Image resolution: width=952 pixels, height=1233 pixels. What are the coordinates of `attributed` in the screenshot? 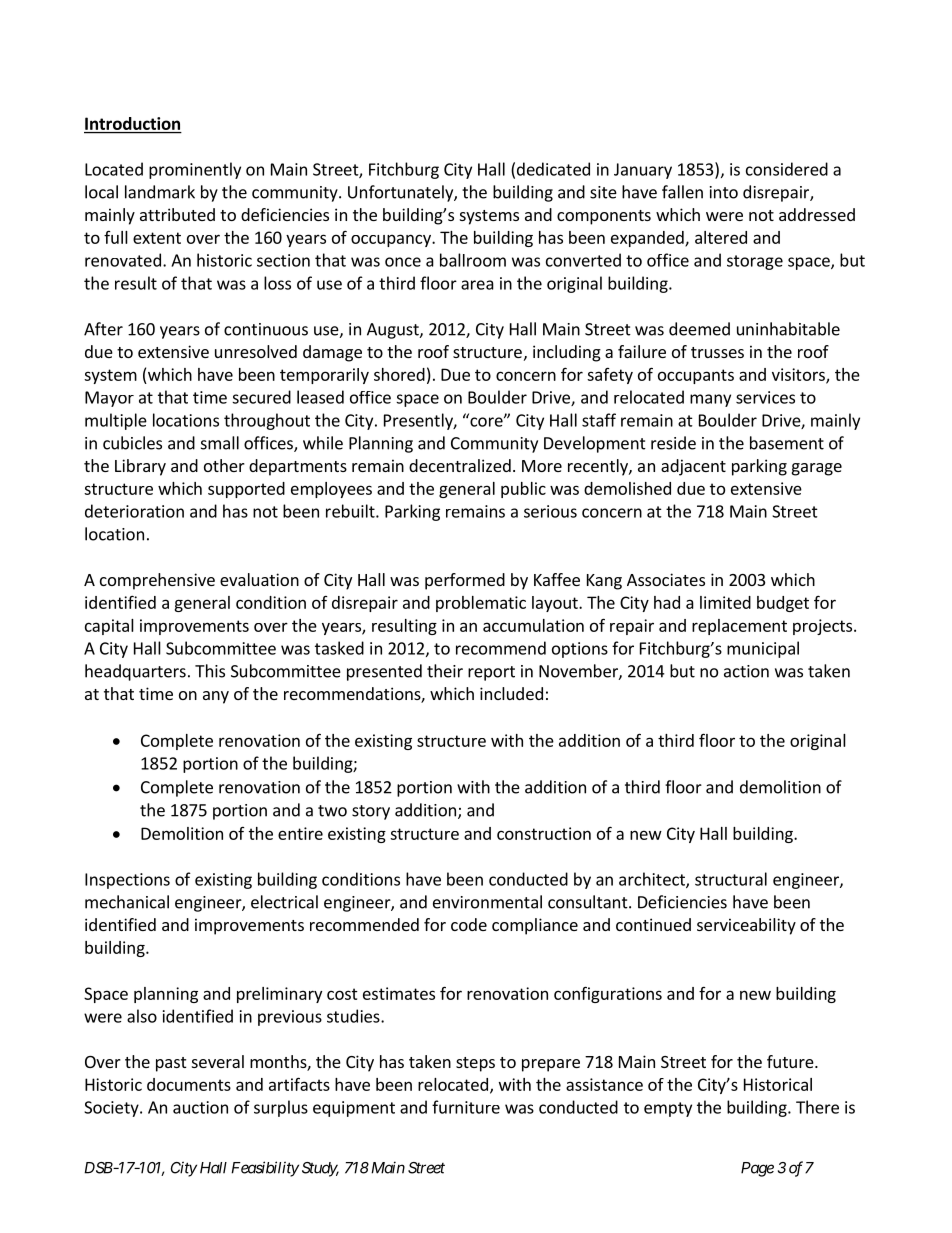 It's located at (177, 214).
